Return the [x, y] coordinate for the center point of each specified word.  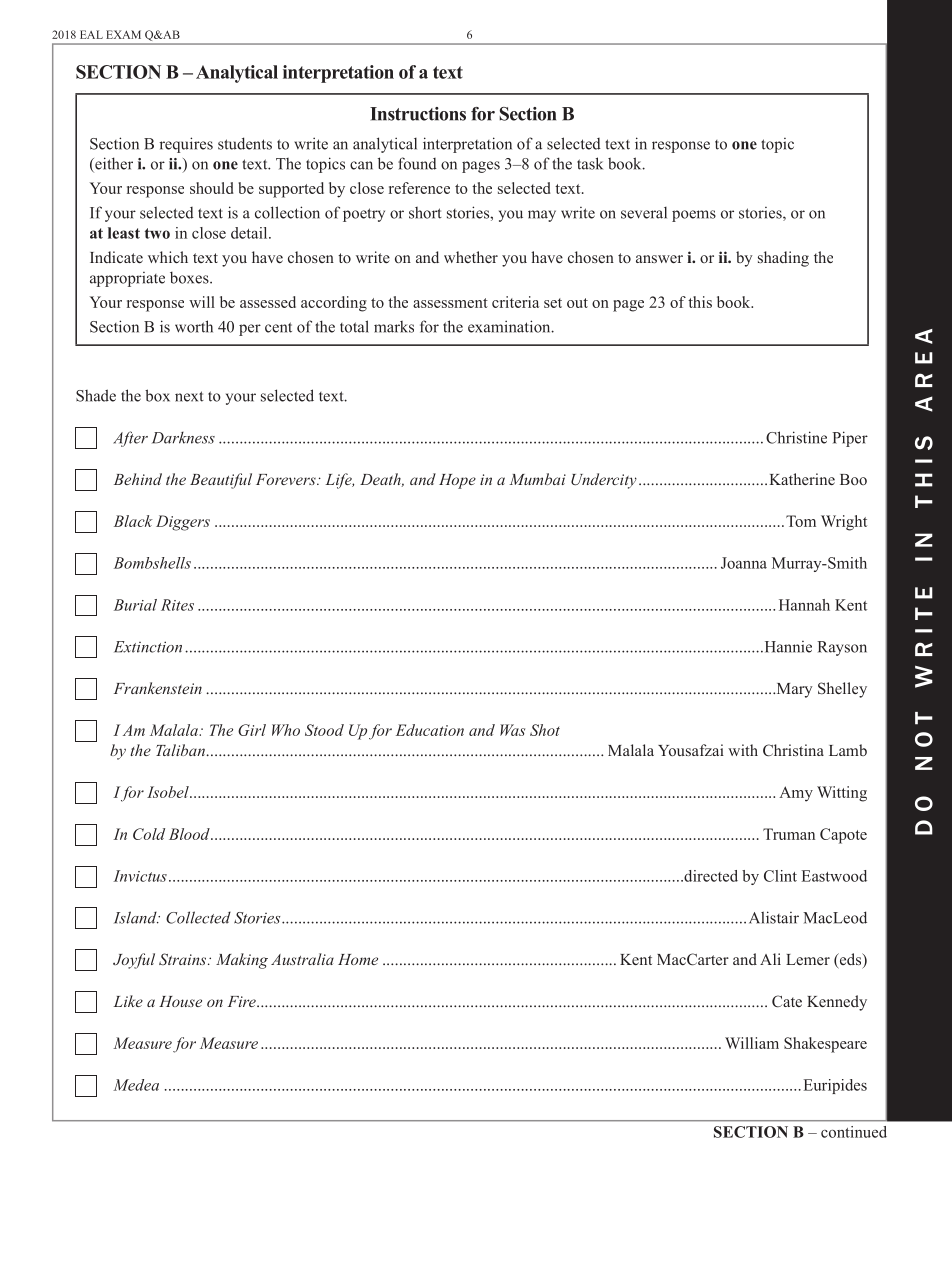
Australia [302, 959]
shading [783, 259]
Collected [198, 917]
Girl [252, 730]
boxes [190, 278]
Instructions [418, 114]
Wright [844, 523]
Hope [457, 481]
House [180, 1001]
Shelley [842, 690]
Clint [780, 876]
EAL [91, 34]
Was [512, 730]
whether [471, 257]
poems [694, 216]
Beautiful [221, 481]
